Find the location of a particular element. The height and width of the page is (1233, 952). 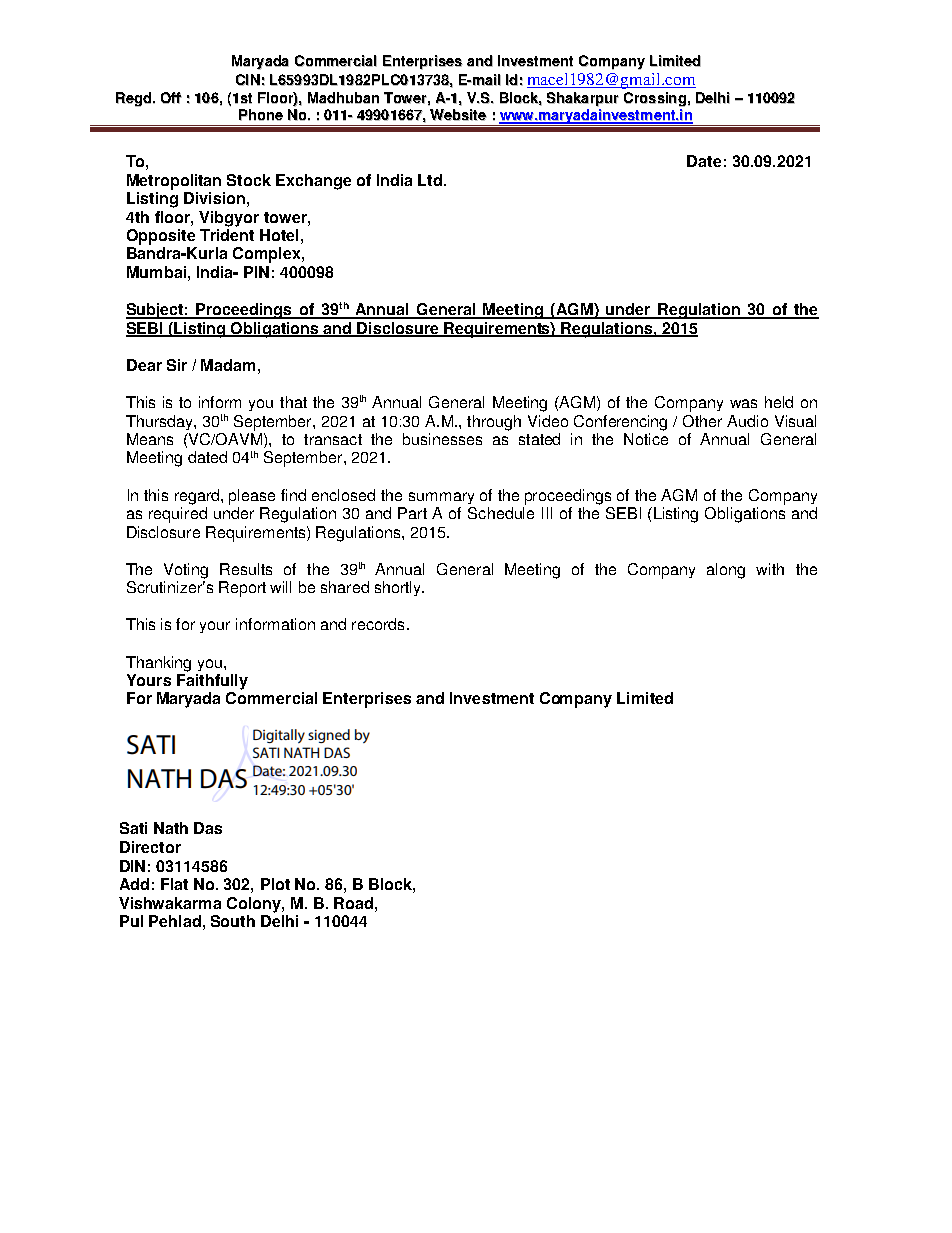

Ltd is located at coordinates (430, 180).
